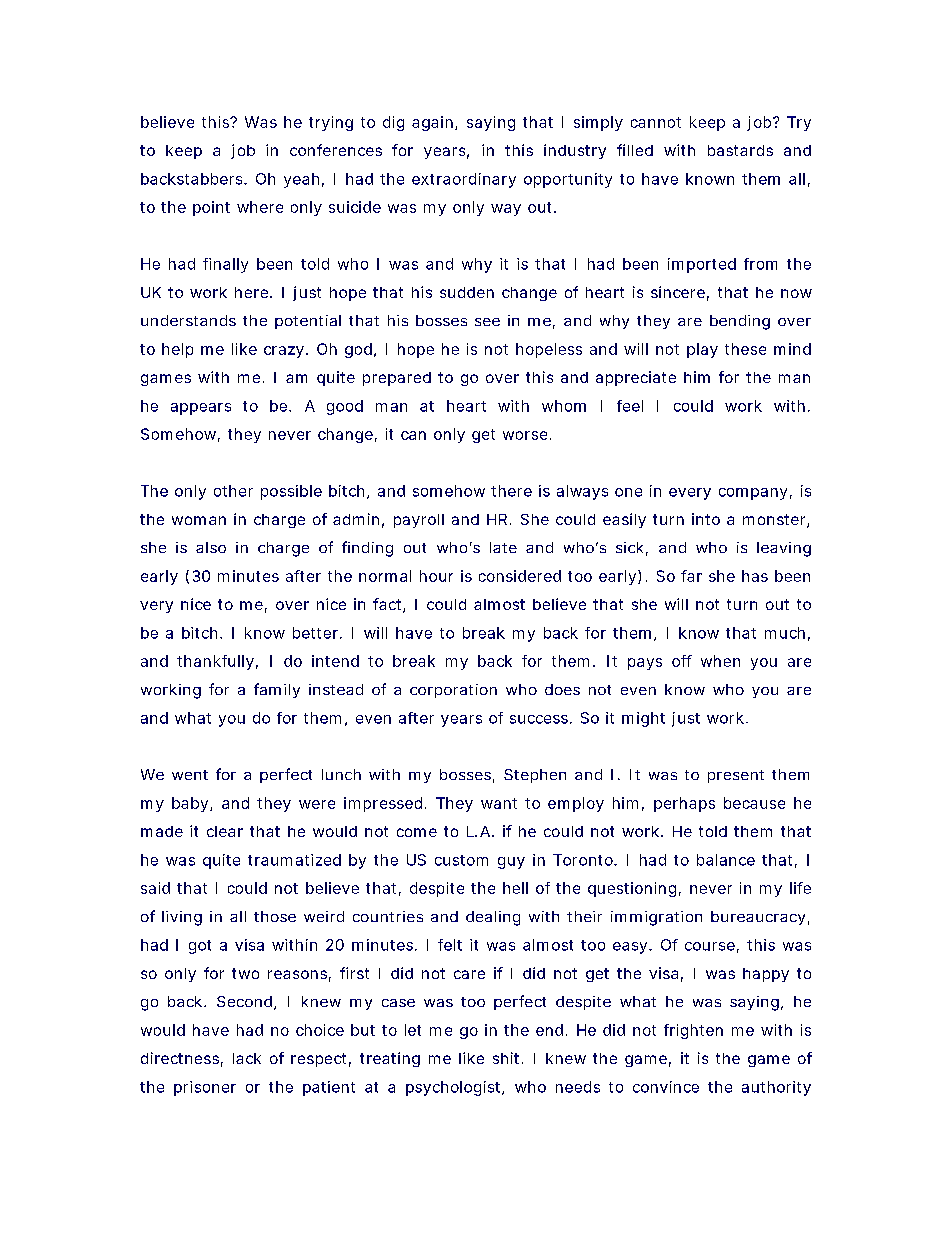  Describe the element at coordinates (201, 409) in the screenshot. I see `appears` at that location.
